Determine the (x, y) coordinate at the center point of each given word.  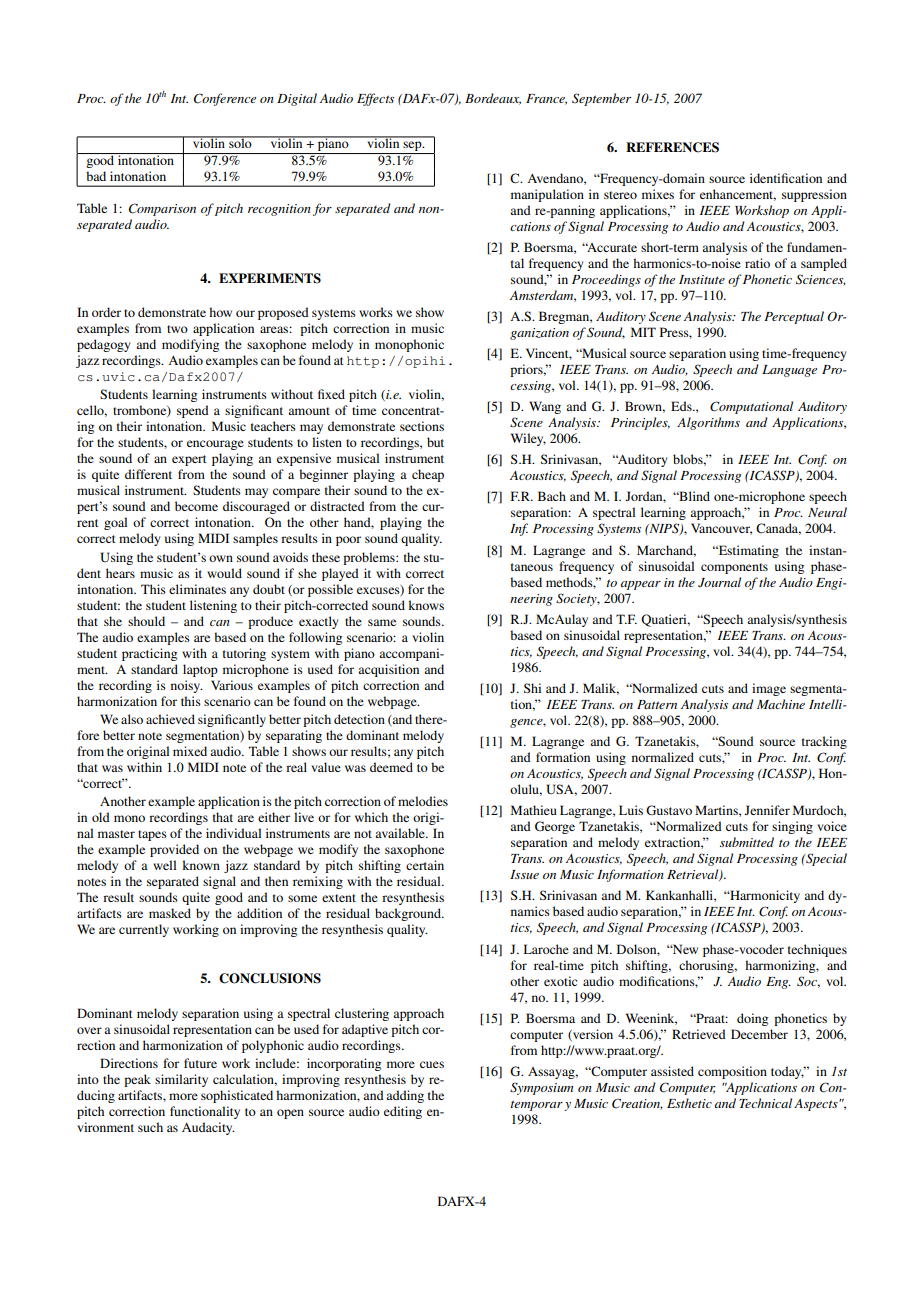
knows (426, 605)
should (146, 621)
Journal (719, 582)
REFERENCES (672, 147)
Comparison (162, 209)
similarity (181, 1080)
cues (432, 1064)
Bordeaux (493, 99)
